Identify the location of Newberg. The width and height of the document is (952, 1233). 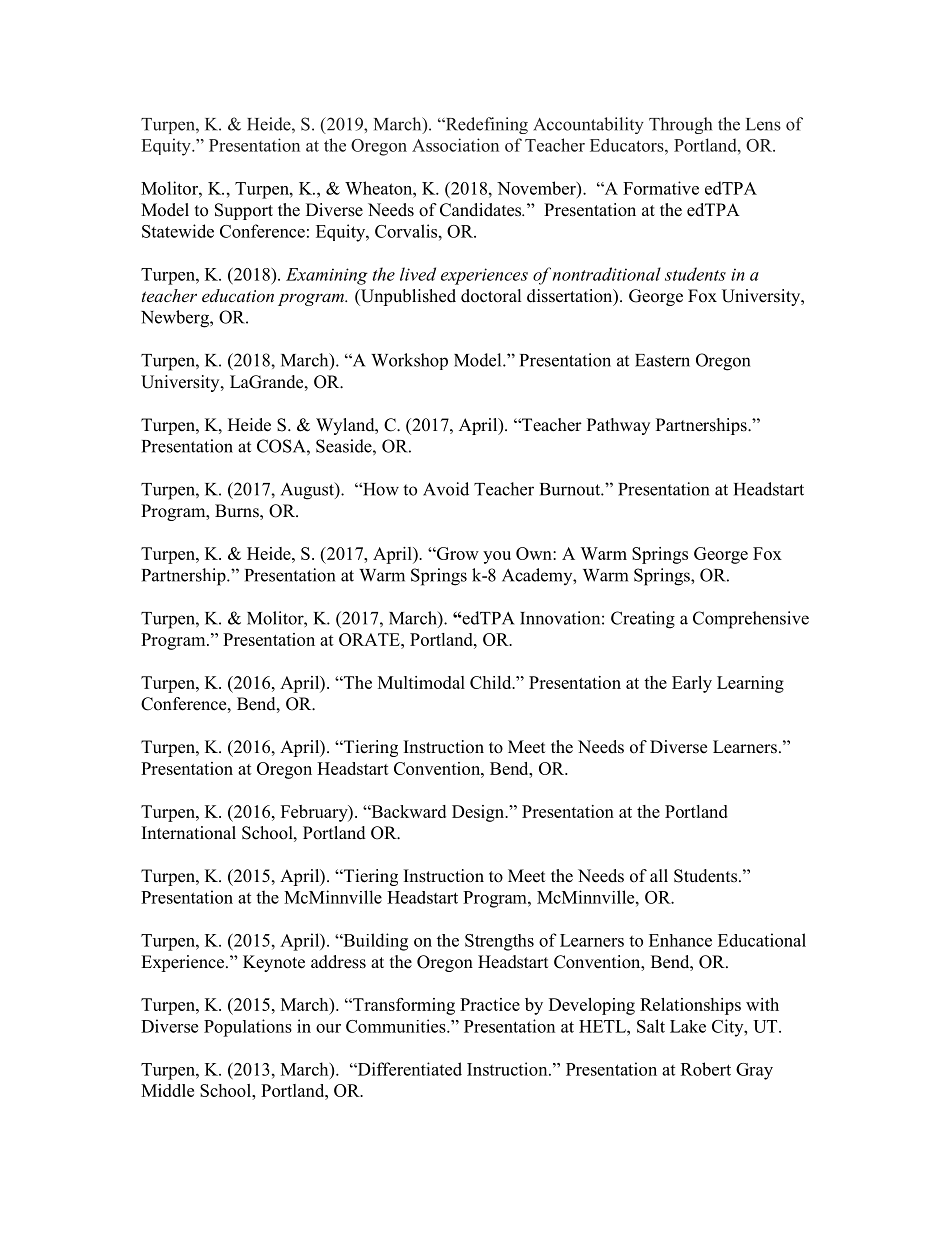
(176, 319).
